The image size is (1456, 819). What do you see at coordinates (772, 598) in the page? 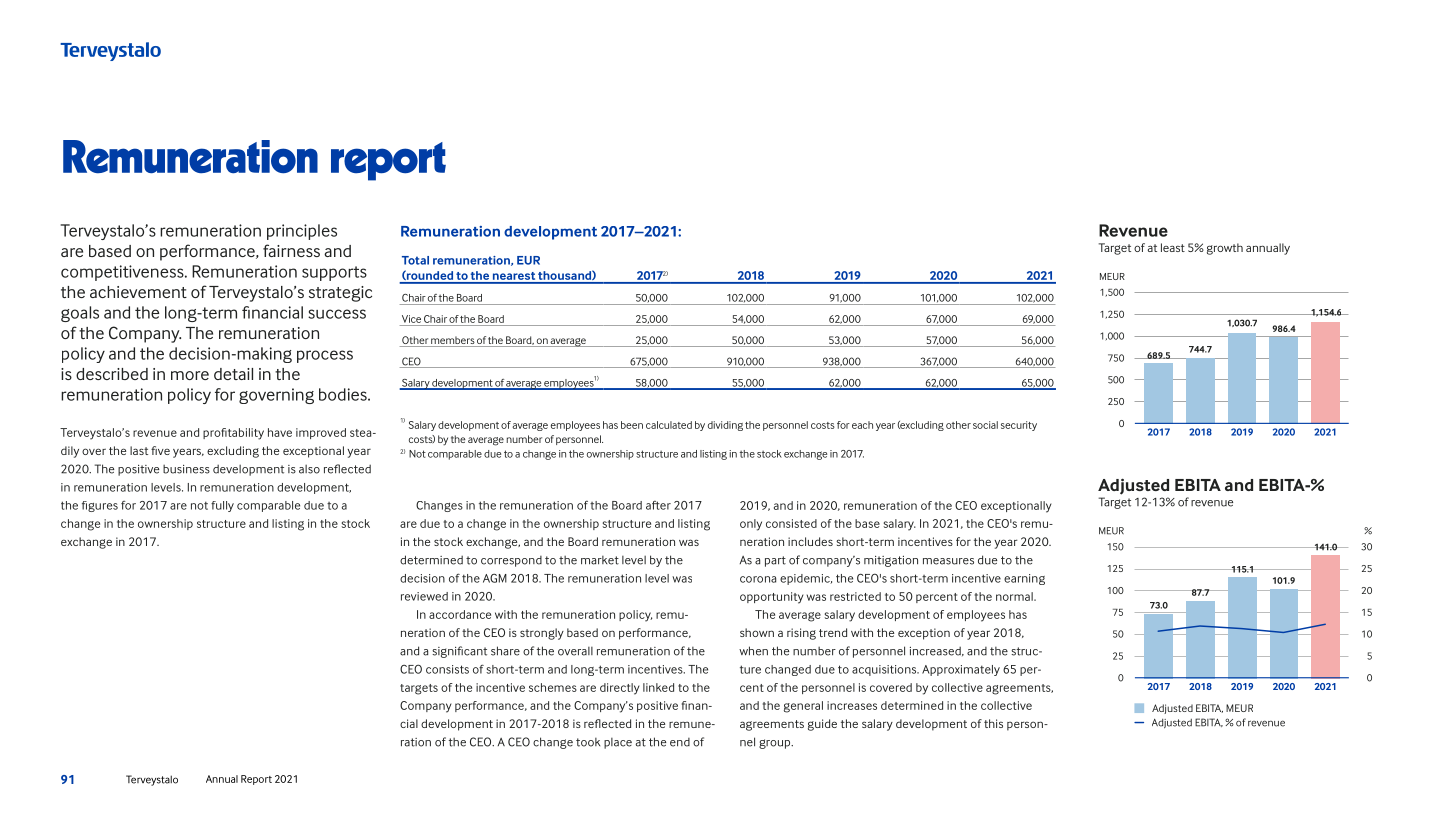
I see `opportunity` at bounding box center [772, 598].
